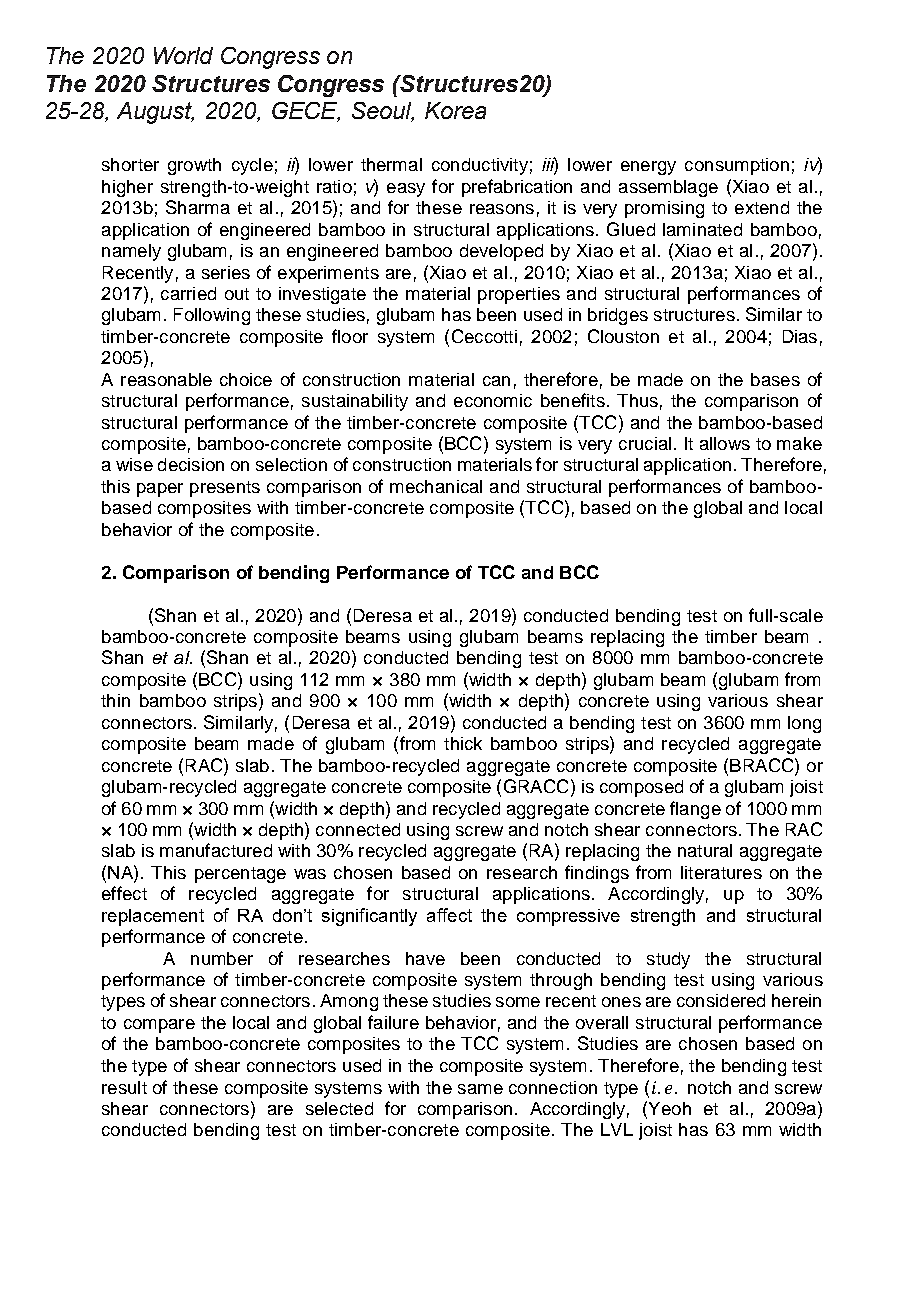 The image size is (924, 1308). Describe the element at coordinates (775, 379) in the screenshot. I see `bases` at that location.
